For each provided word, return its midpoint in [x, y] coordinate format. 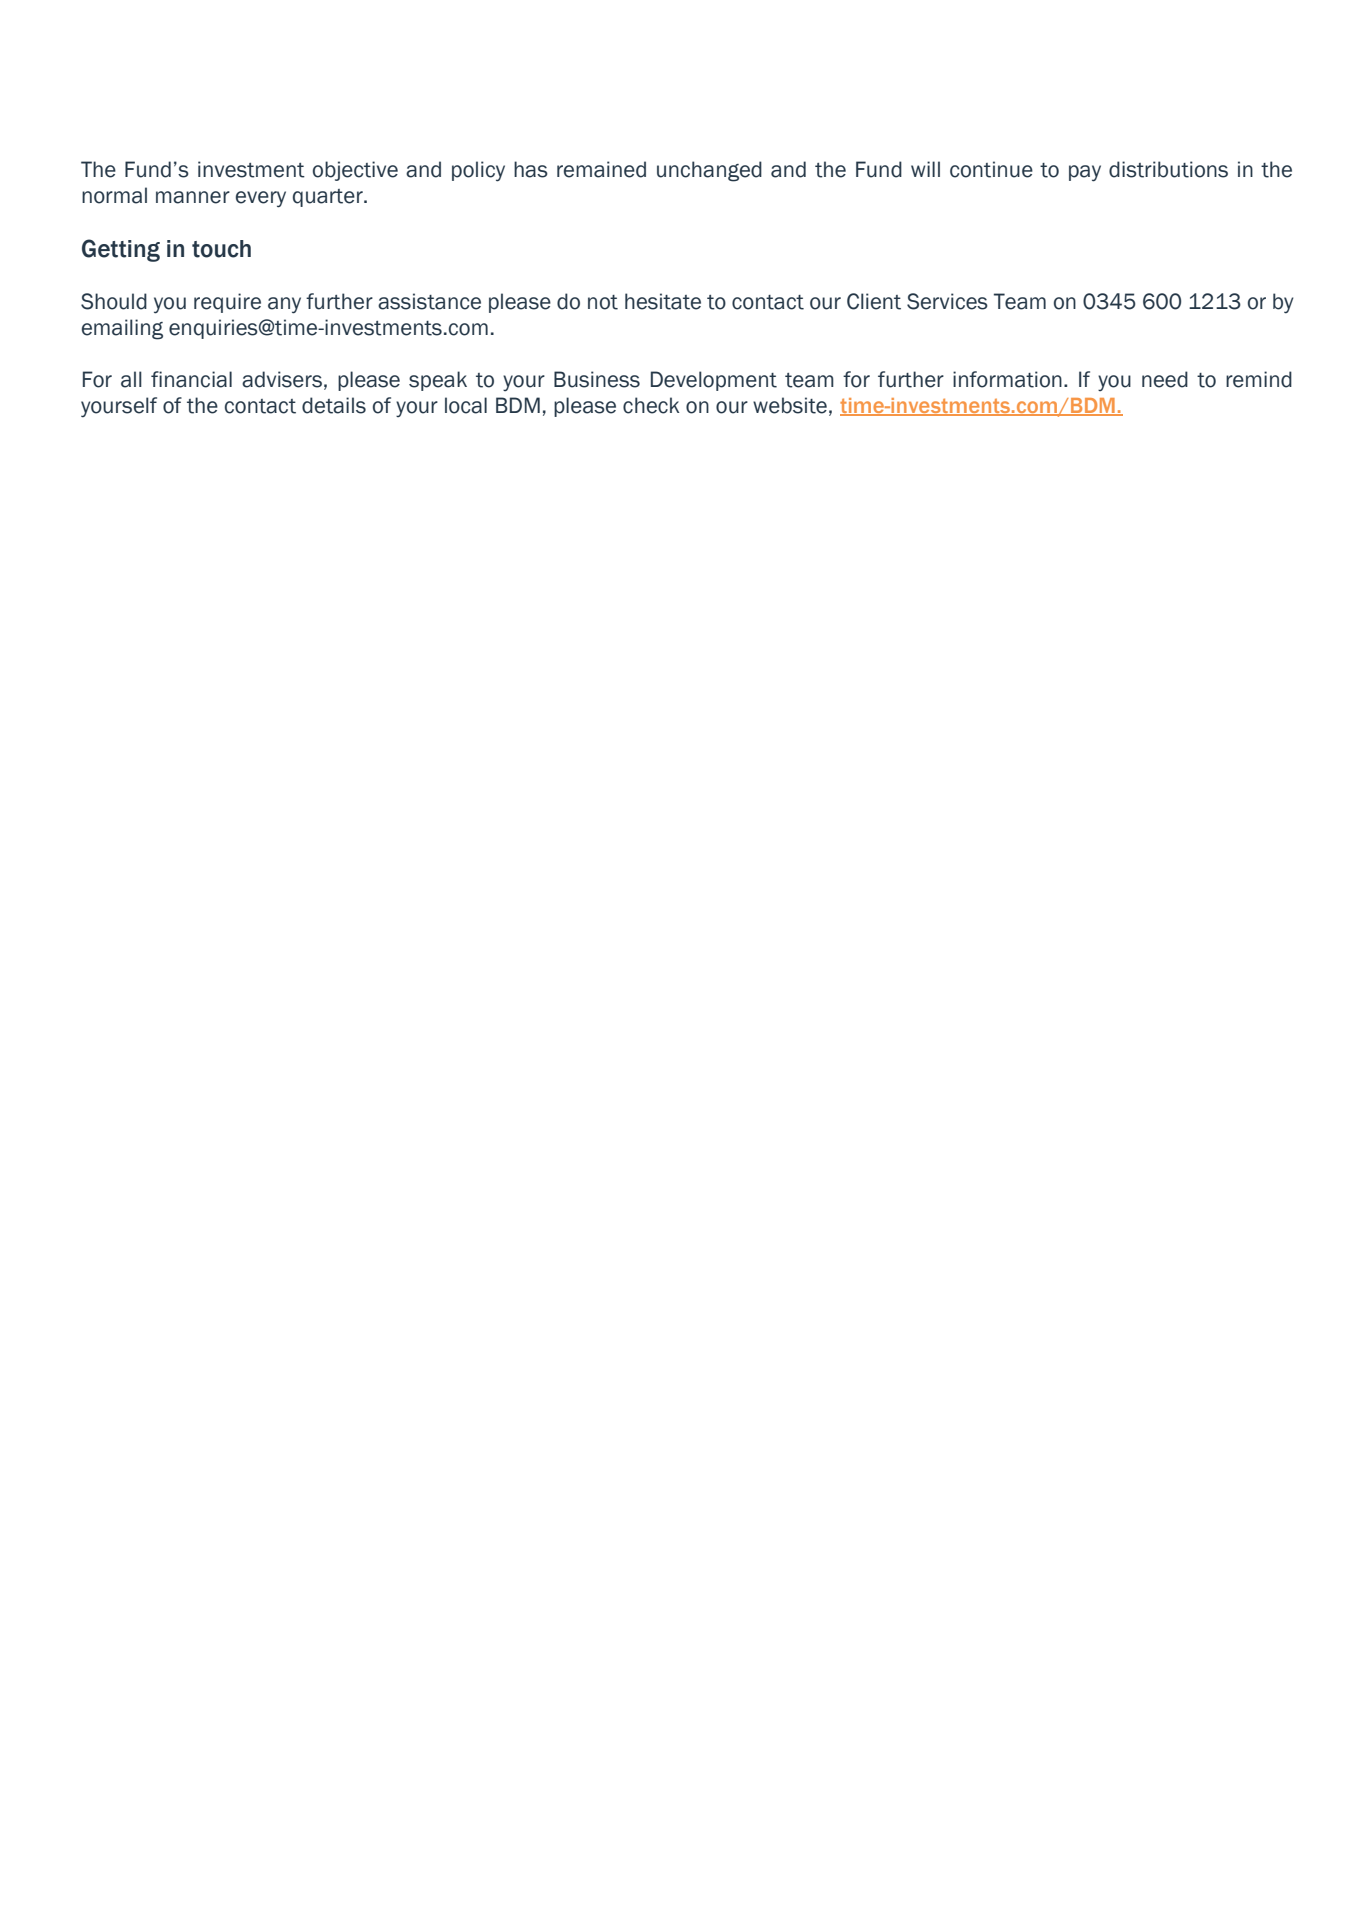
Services [947, 301]
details [334, 405]
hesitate [663, 301]
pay [1085, 173]
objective [355, 171]
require [227, 303]
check [651, 405]
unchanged [709, 171]
